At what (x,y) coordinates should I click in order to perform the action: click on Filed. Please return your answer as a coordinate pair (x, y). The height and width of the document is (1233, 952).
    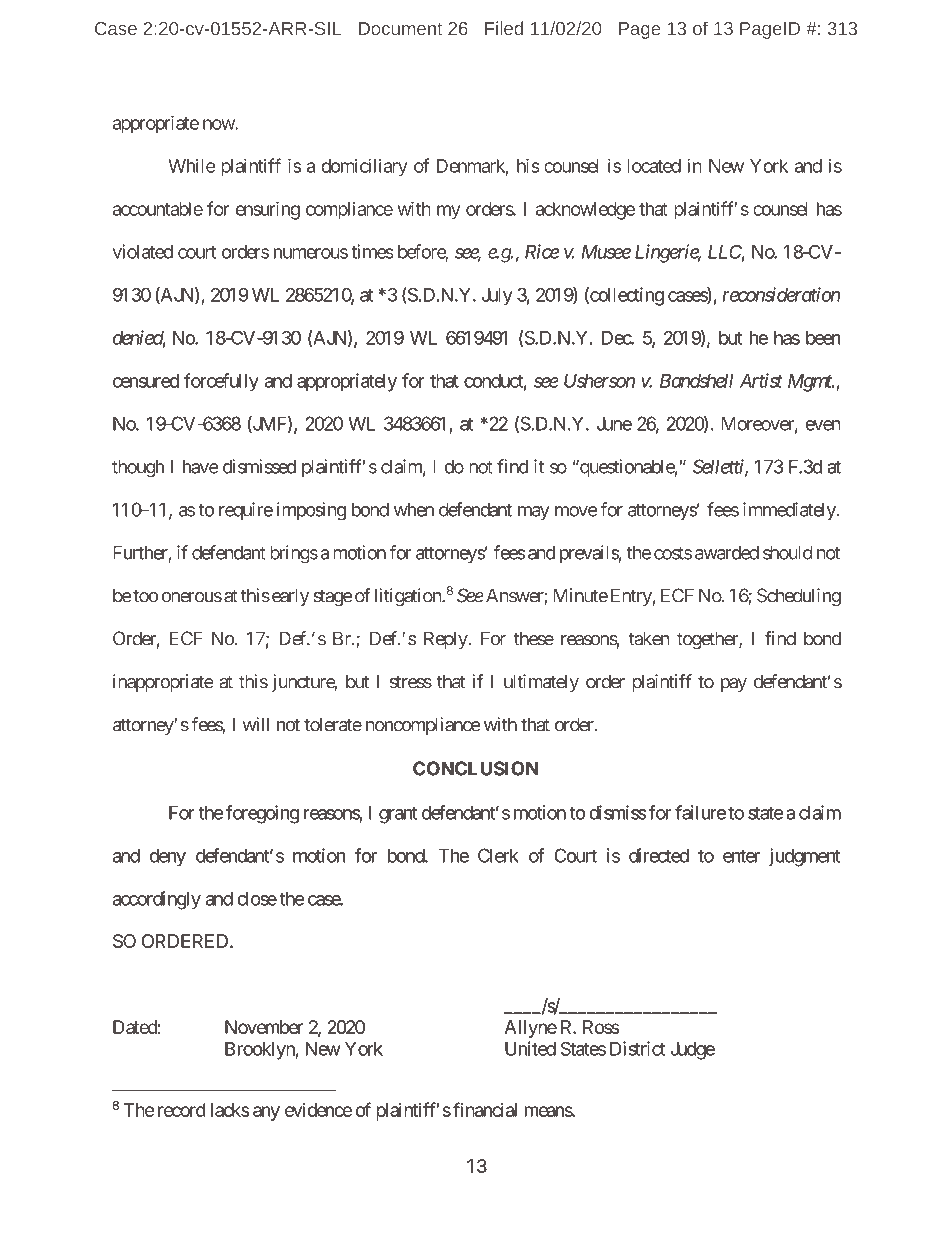
    Looking at the image, I should click on (504, 28).
